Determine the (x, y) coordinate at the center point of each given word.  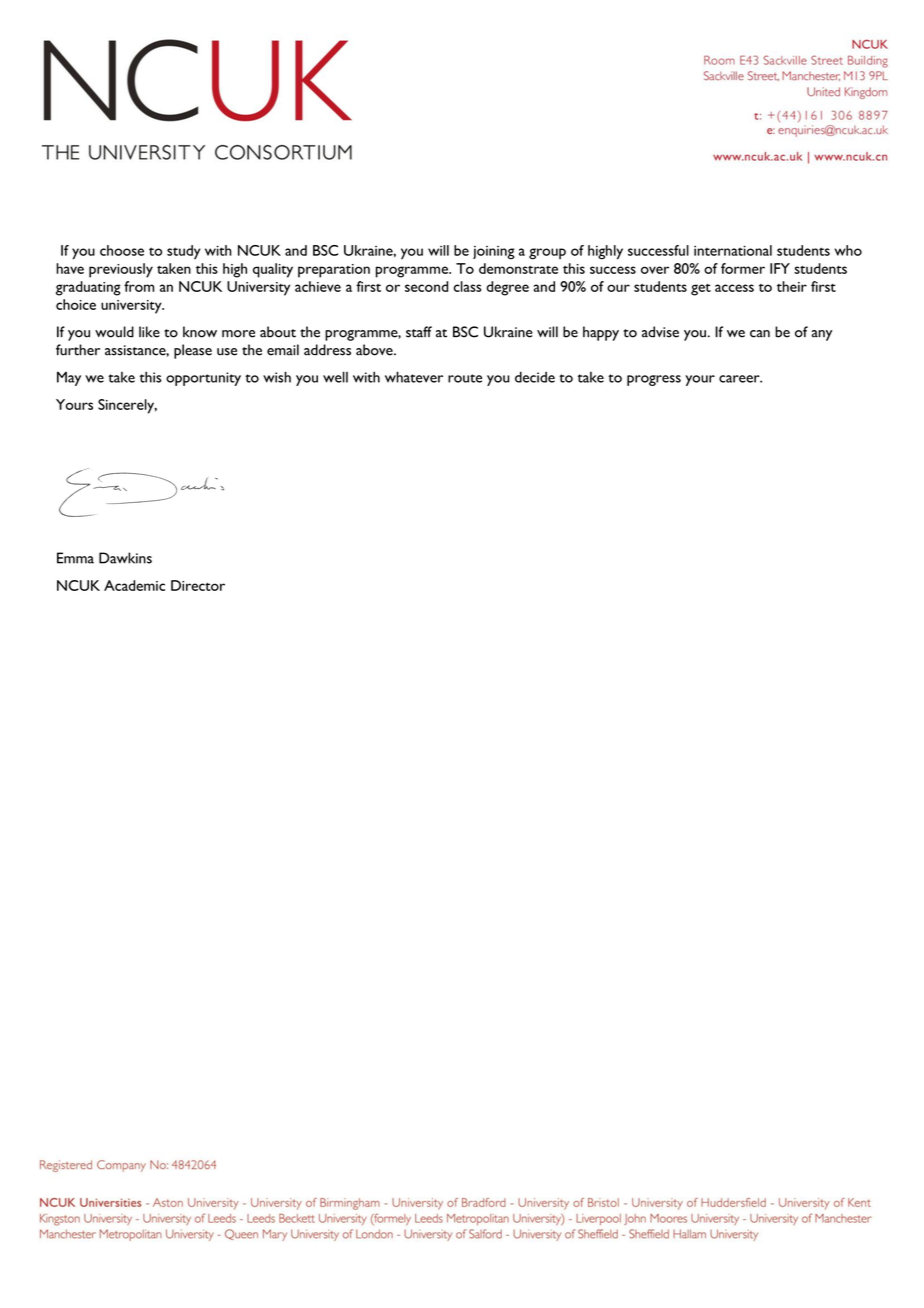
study (184, 252)
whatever (414, 377)
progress (654, 380)
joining (494, 253)
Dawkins (125, 558)
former (743, 268)
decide (535, 377)
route (465, 378)
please (193, 351)
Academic (134, 585)
